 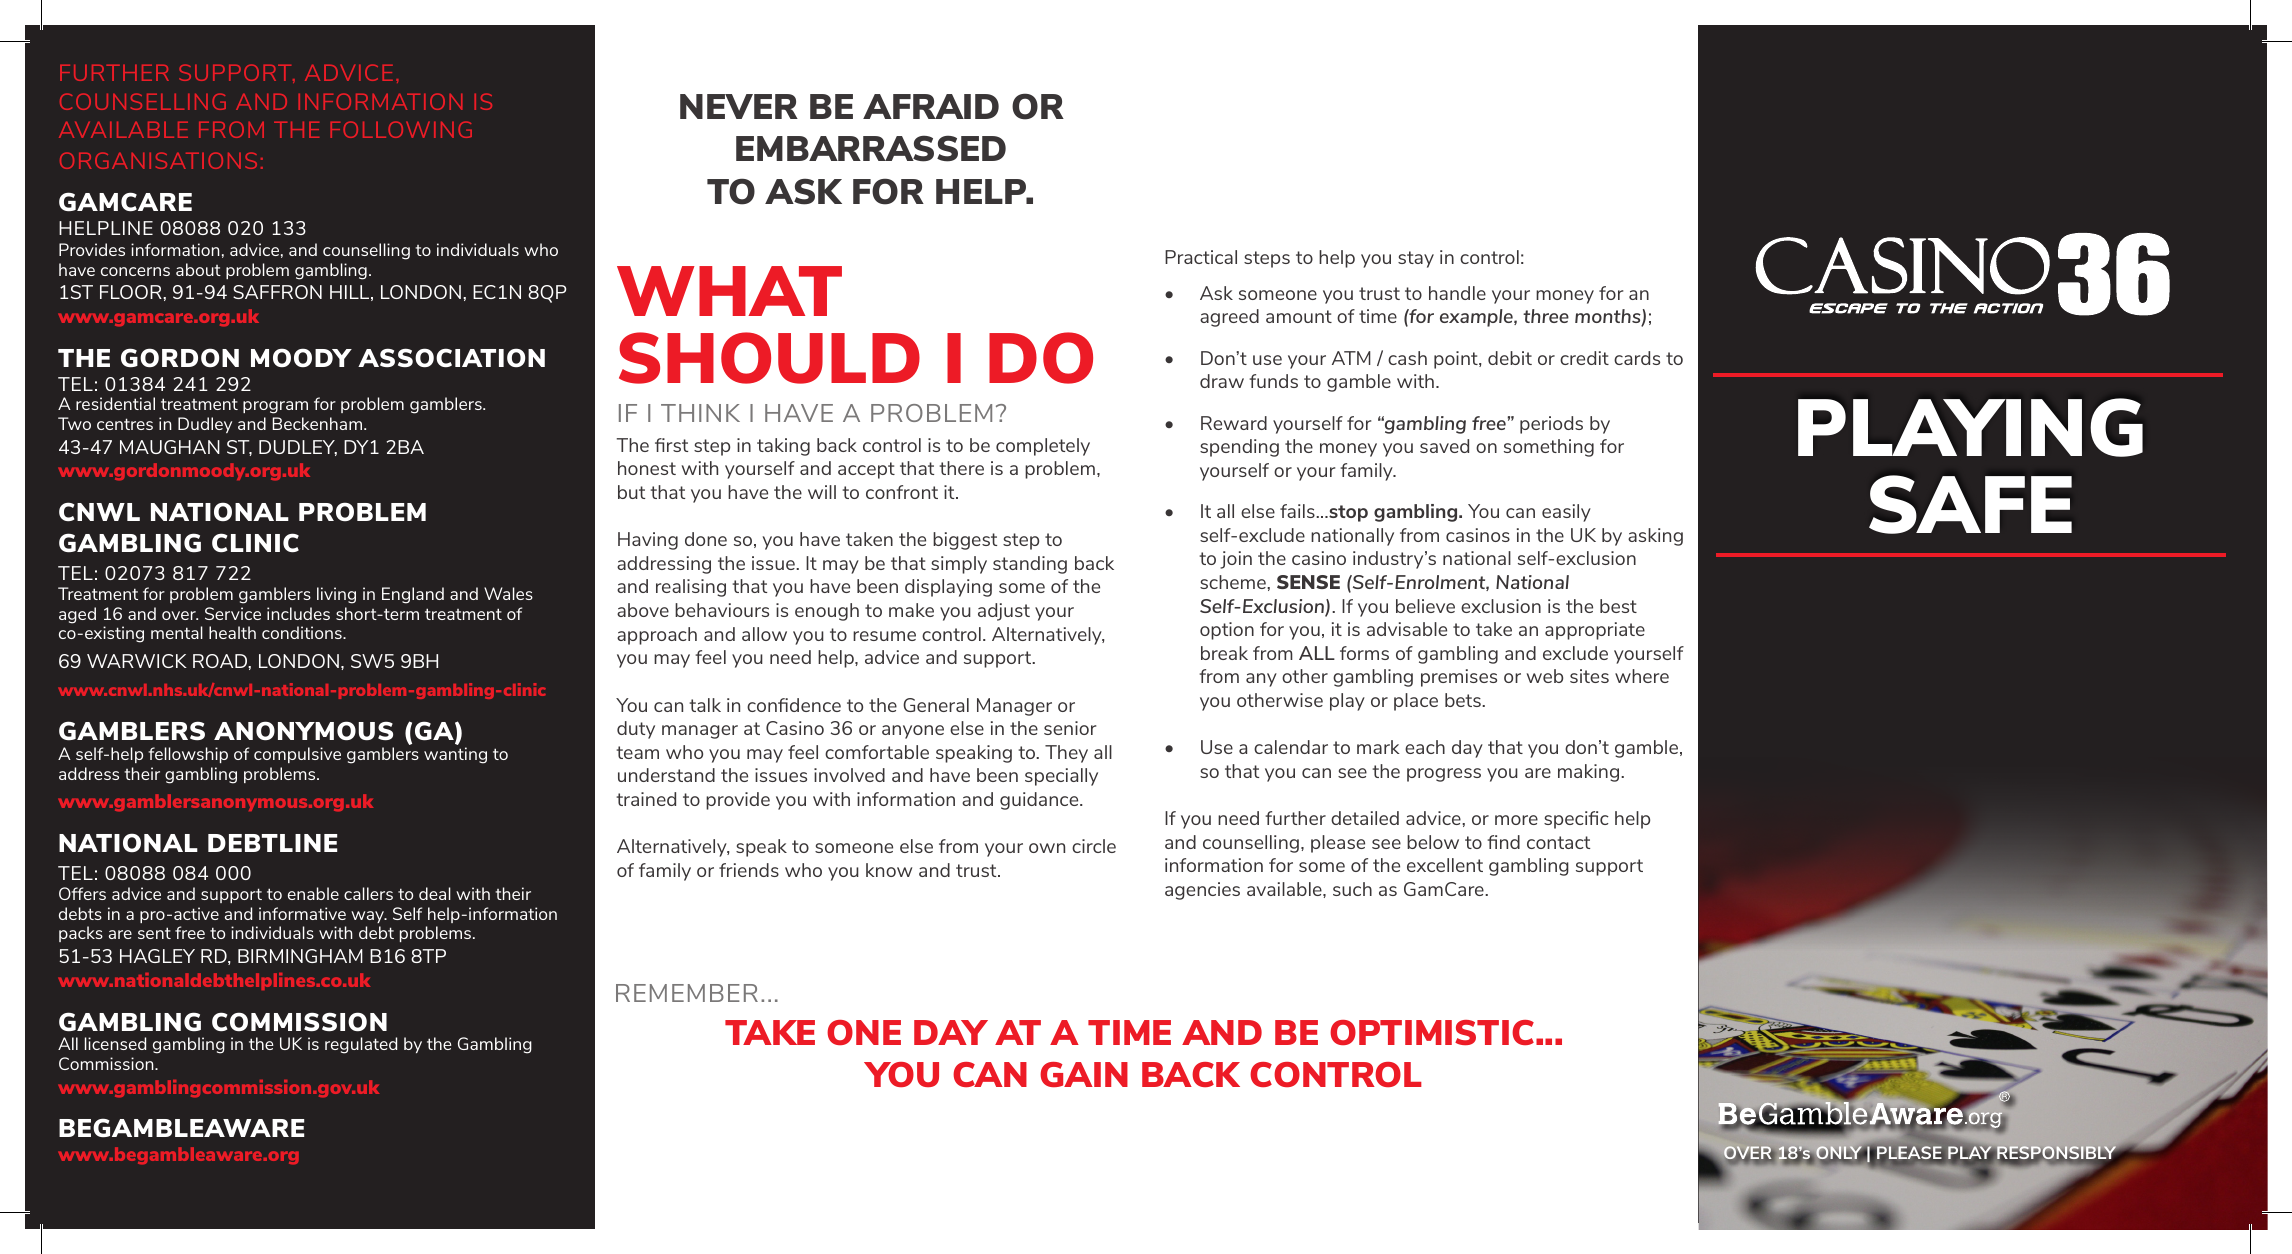 What do you see at coordinates (1222, 381) in the screenshot?
I see `draw` at bounding box center [1222, 381].
